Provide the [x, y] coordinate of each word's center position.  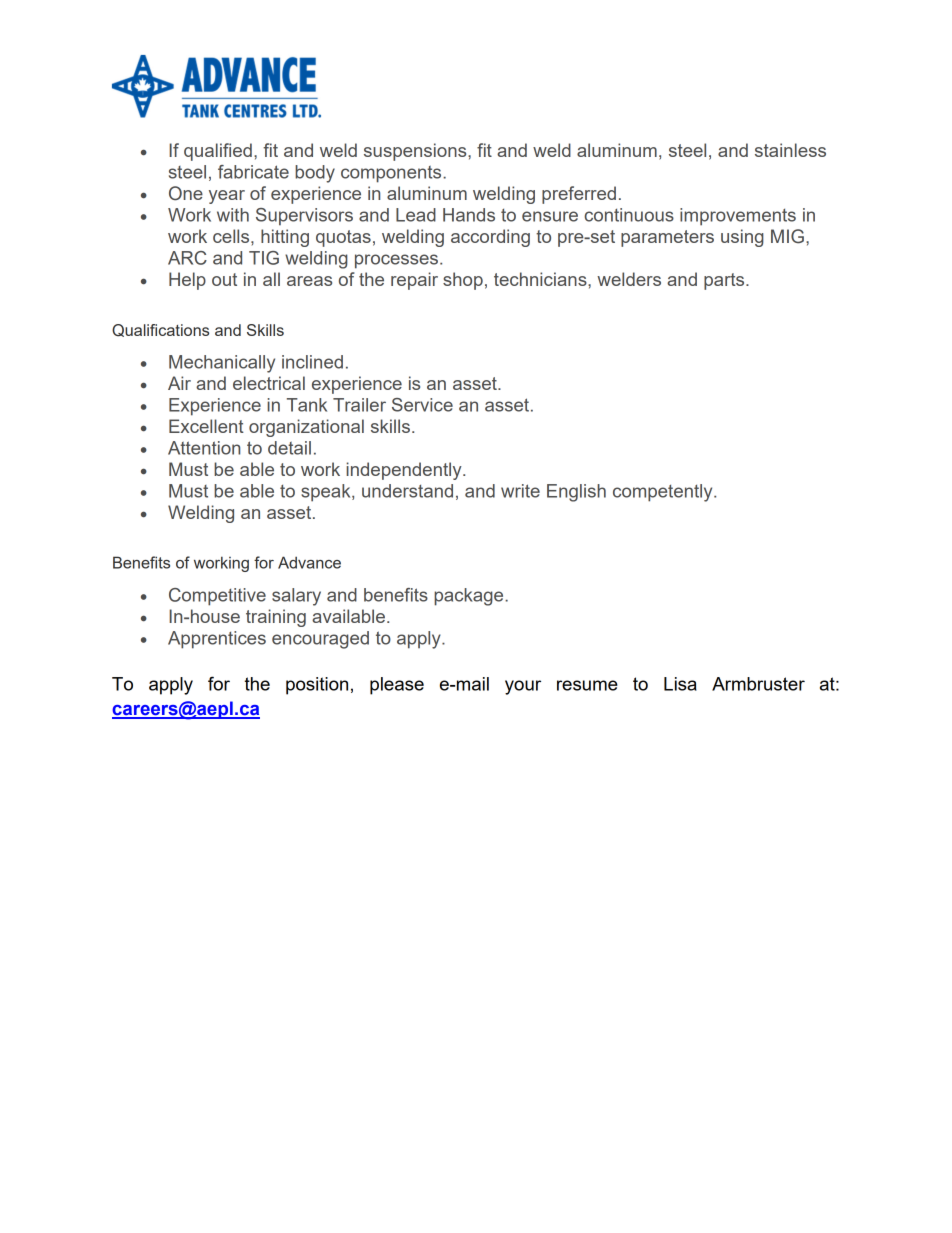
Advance [309, 562]
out [224, 279]
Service [422, 405]
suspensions [416, 152]
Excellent [206, 426]
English [576, 493]
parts [725, 281]
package [470, 597]
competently [664, 493]
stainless [790, 150]
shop [463, 281]
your [523, 687]
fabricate [253, 172]
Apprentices [217, 640]
